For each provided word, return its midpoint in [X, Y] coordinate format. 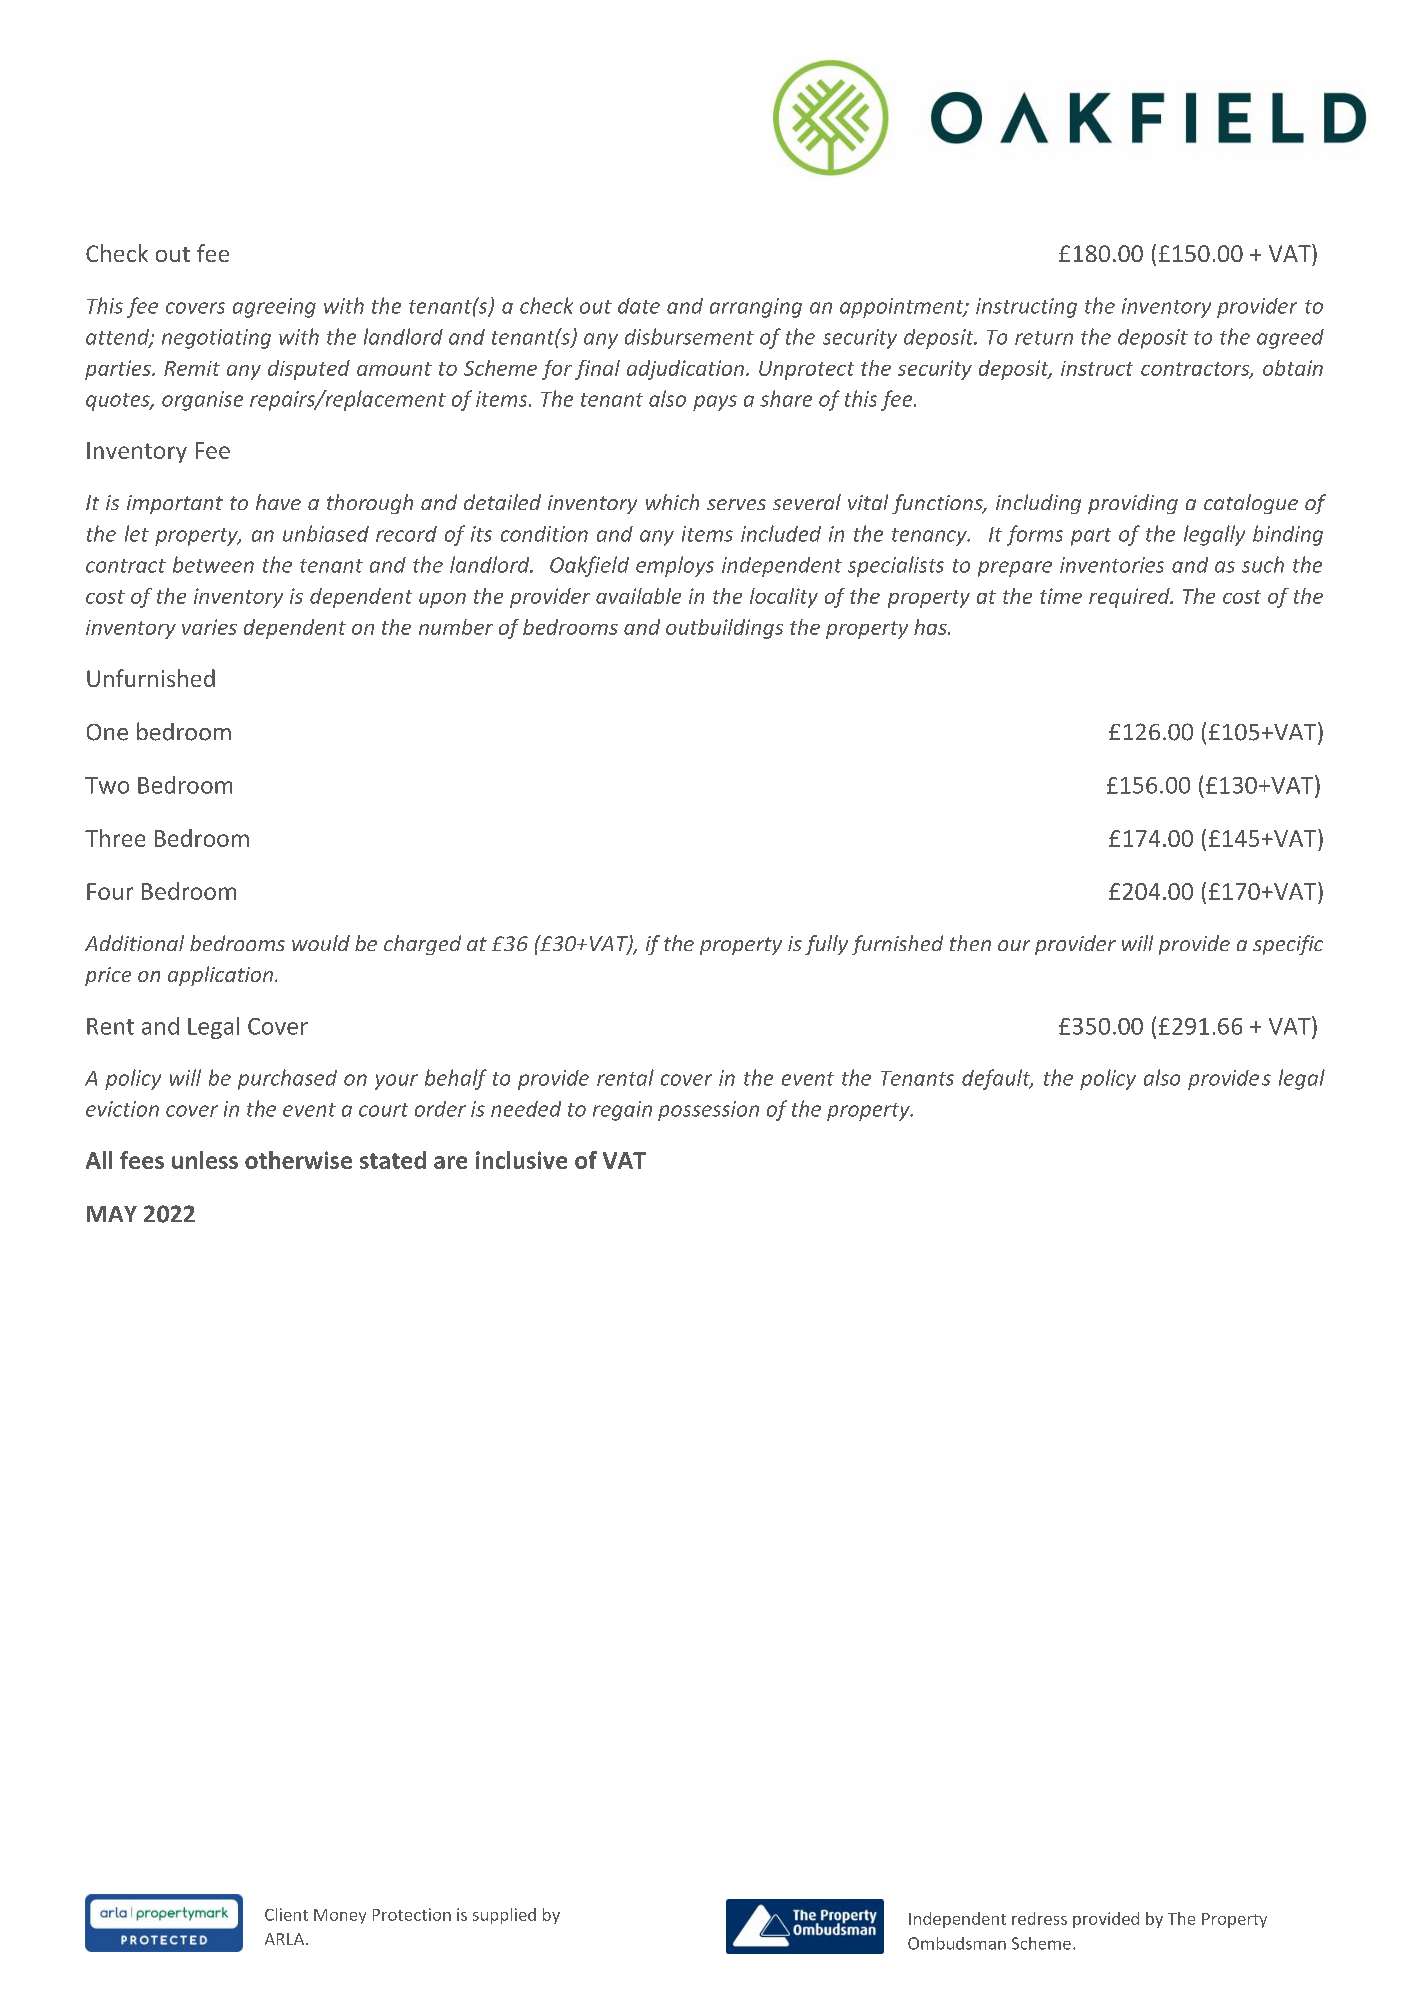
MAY [112, 1214]
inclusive [521, 1160]
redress [1039, 1918]
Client [286, 1914]
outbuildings [724, 629]
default [997, 1079]
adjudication [685, 370]
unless [205, 1160]
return [1044, 338]
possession [708, 1111]
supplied [504, 1916]
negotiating [216, 339]
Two [107, 785]
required [1130, 598]
